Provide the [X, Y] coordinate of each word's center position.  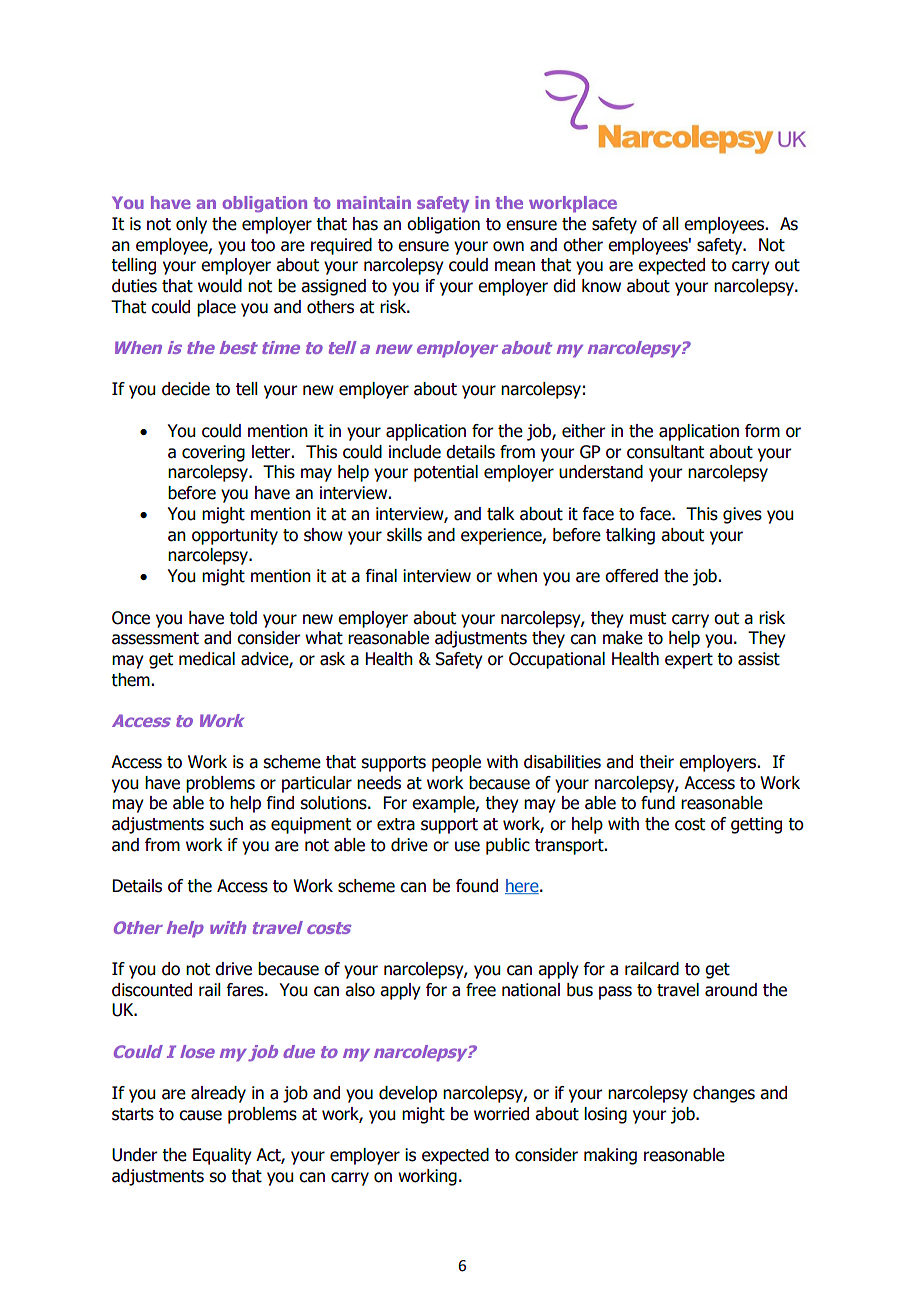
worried [501, 1114]
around [731, 990]
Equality [222, 1156]
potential [446, 473]
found [477, 886]
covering [213, 453]
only [191, 225]
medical [207, 659]
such [226, 824]
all [670, 224]
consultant [665, 452]
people [456, 763]
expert [689, 661]
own [508, 246]
